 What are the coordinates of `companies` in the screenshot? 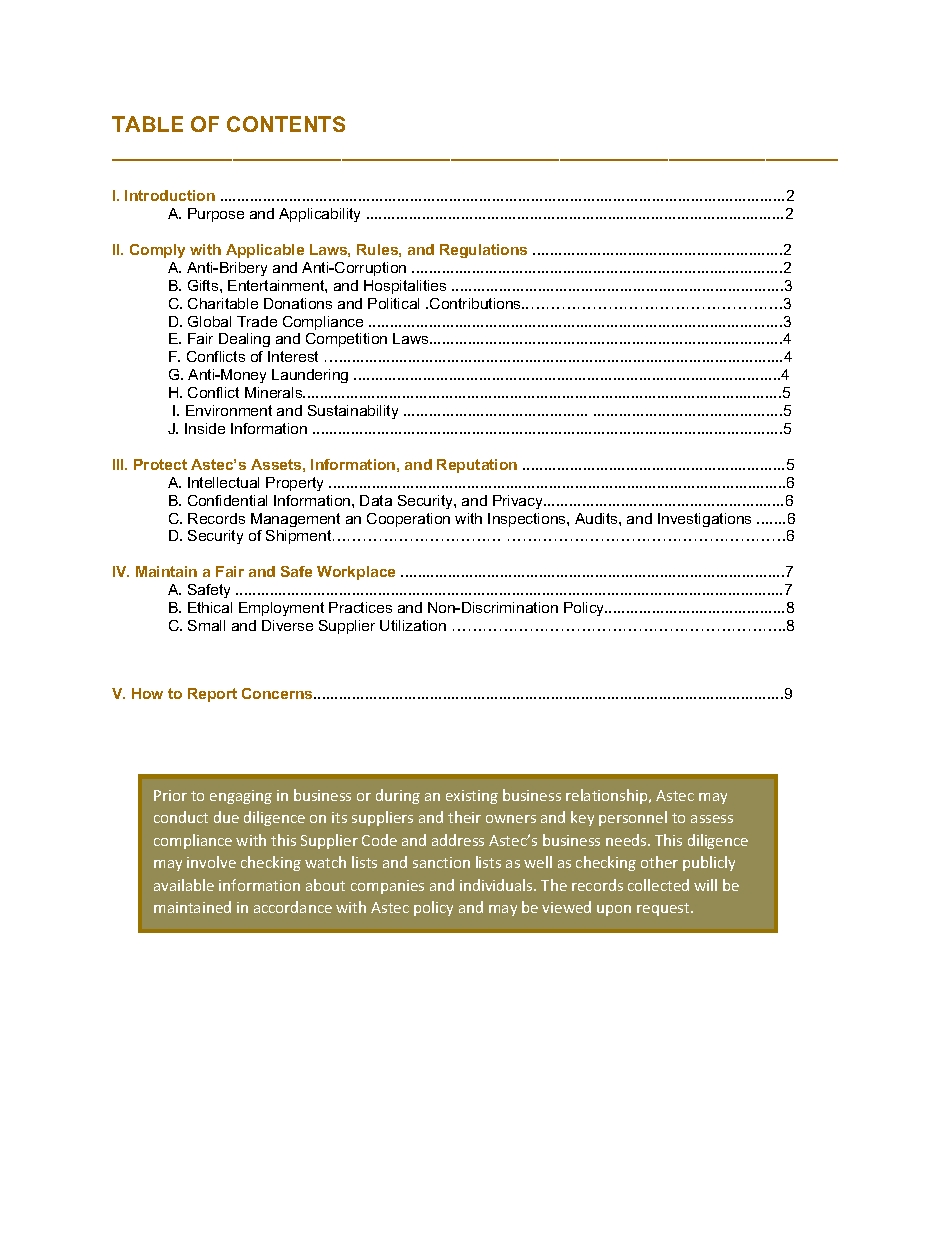 It's located at (387, 887).
